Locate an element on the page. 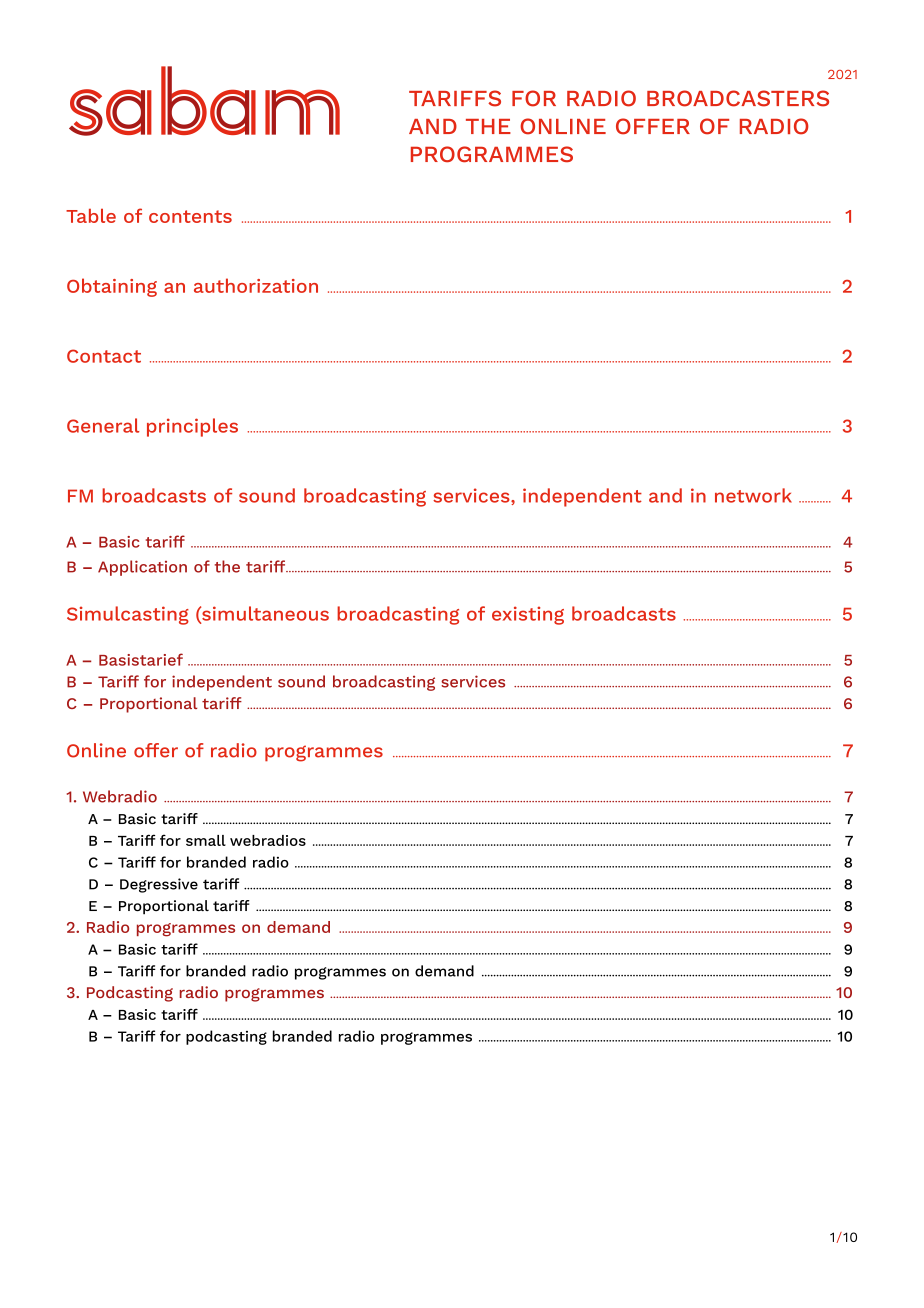 This image has width=924, height=1308. small is located at coordinates (206, 840).
